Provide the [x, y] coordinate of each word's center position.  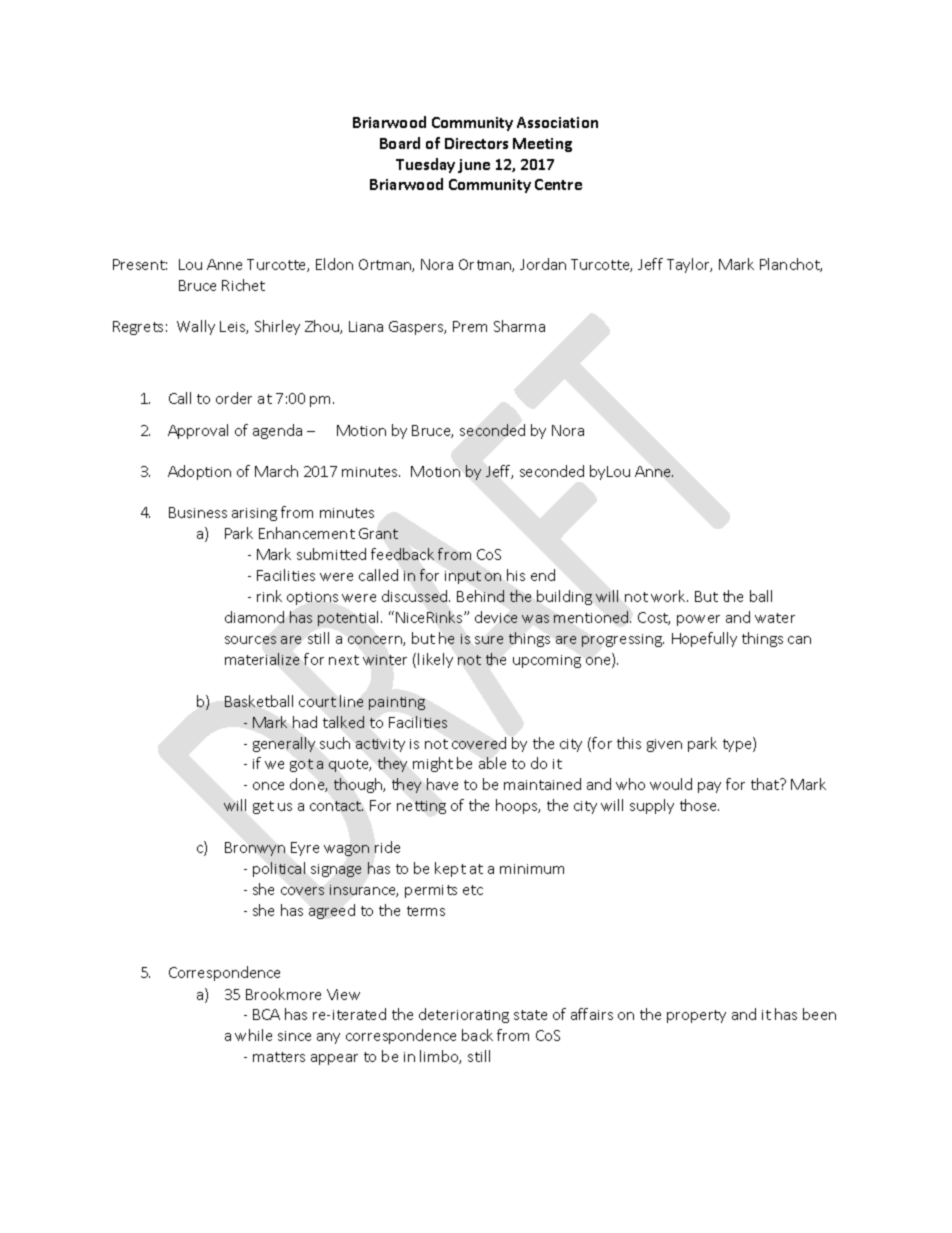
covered [479, 743]
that [766, 784]
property [696, 1016]
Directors [476, 143]
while [253, 1035]
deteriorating [464, 1015]
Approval [198, 431]
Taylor [689, 265]
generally [284, 744]
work [669, 596]
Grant [378, 533]
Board [400, 143]
